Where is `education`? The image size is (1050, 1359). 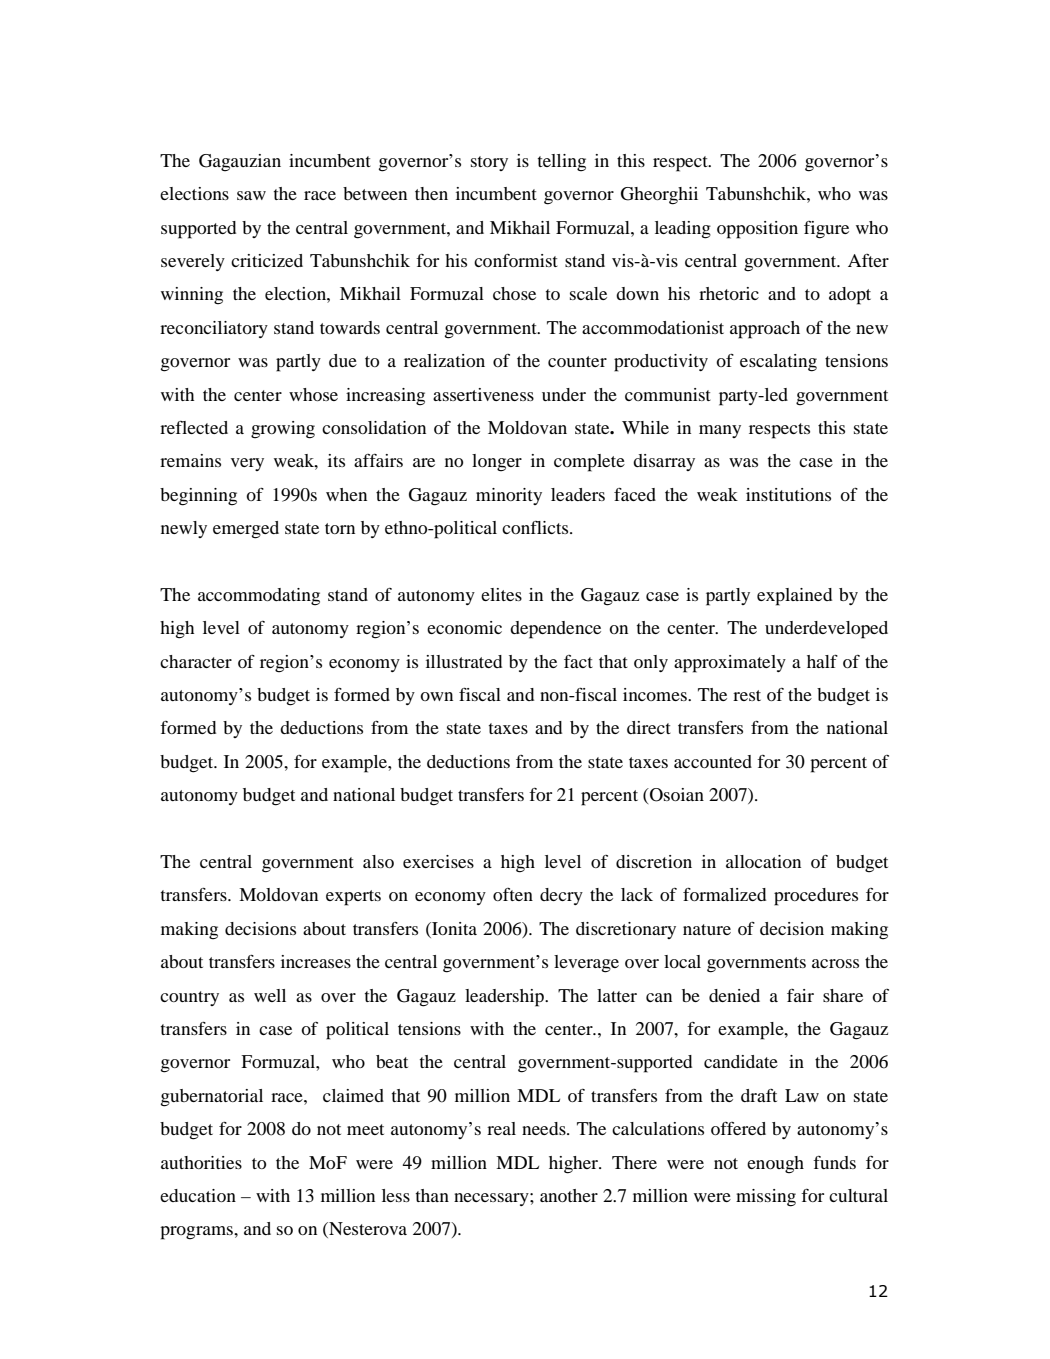 education is located at coordinates (198, 1195).
